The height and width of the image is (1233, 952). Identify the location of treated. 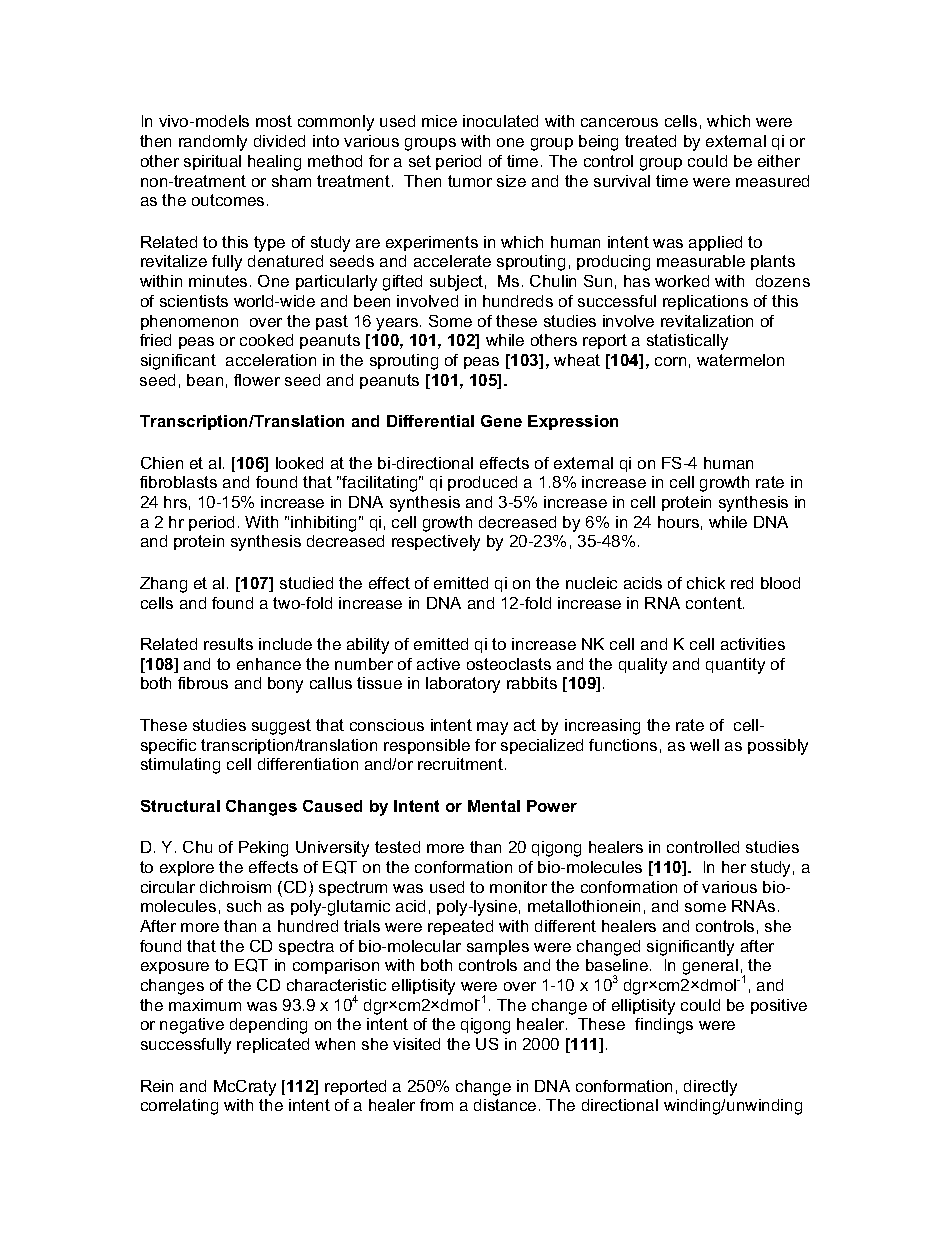
(650, 141).
